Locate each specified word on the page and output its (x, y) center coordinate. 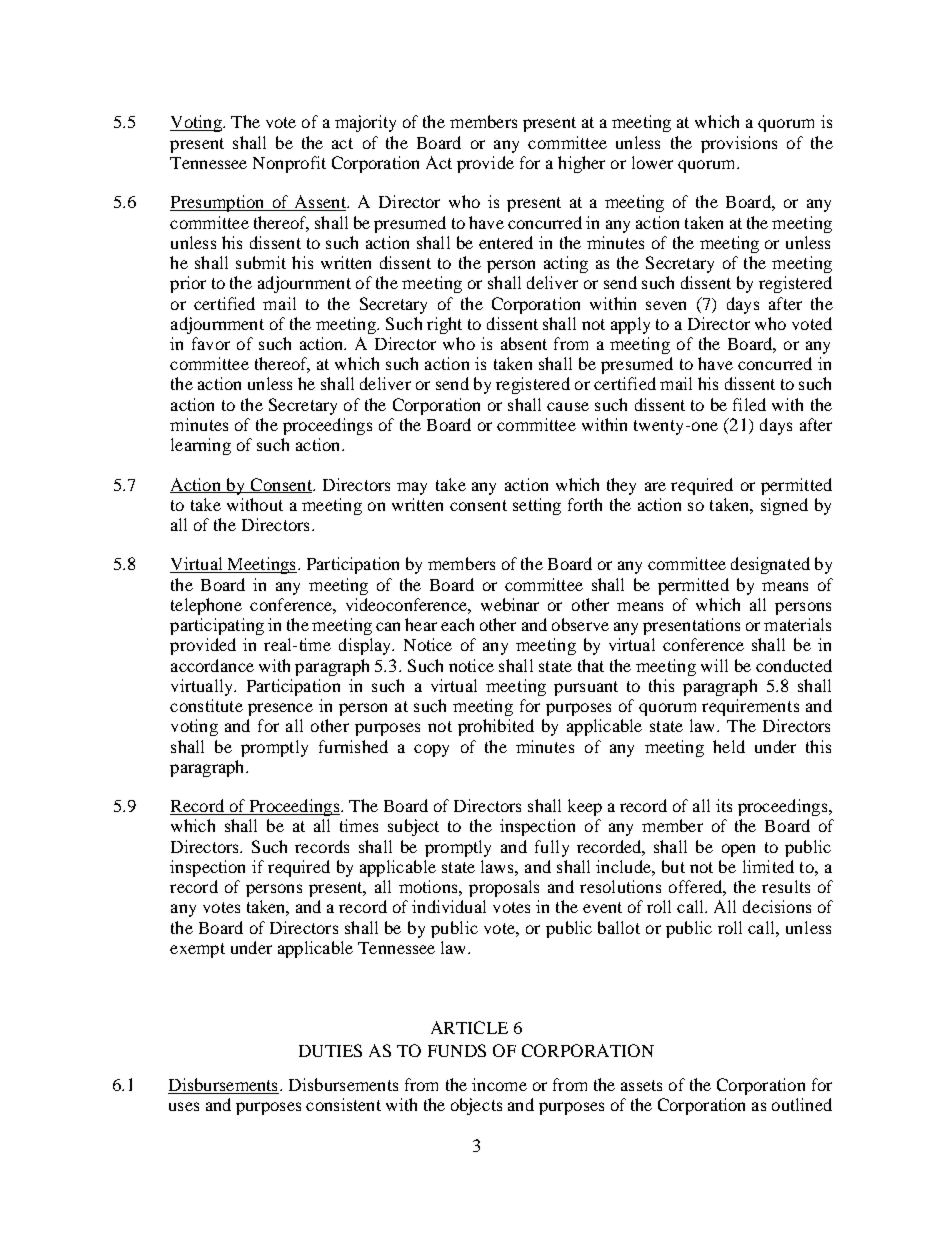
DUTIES (330, 1050)
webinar (510, 604)
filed (749, 404)
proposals (504, 888)
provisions (739, 144)
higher (581, 164)
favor (211, 343)
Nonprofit (289, 164)
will (714, 665)
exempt (197, 950)
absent (524, 343)
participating (217, 626)
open (738, 850)
